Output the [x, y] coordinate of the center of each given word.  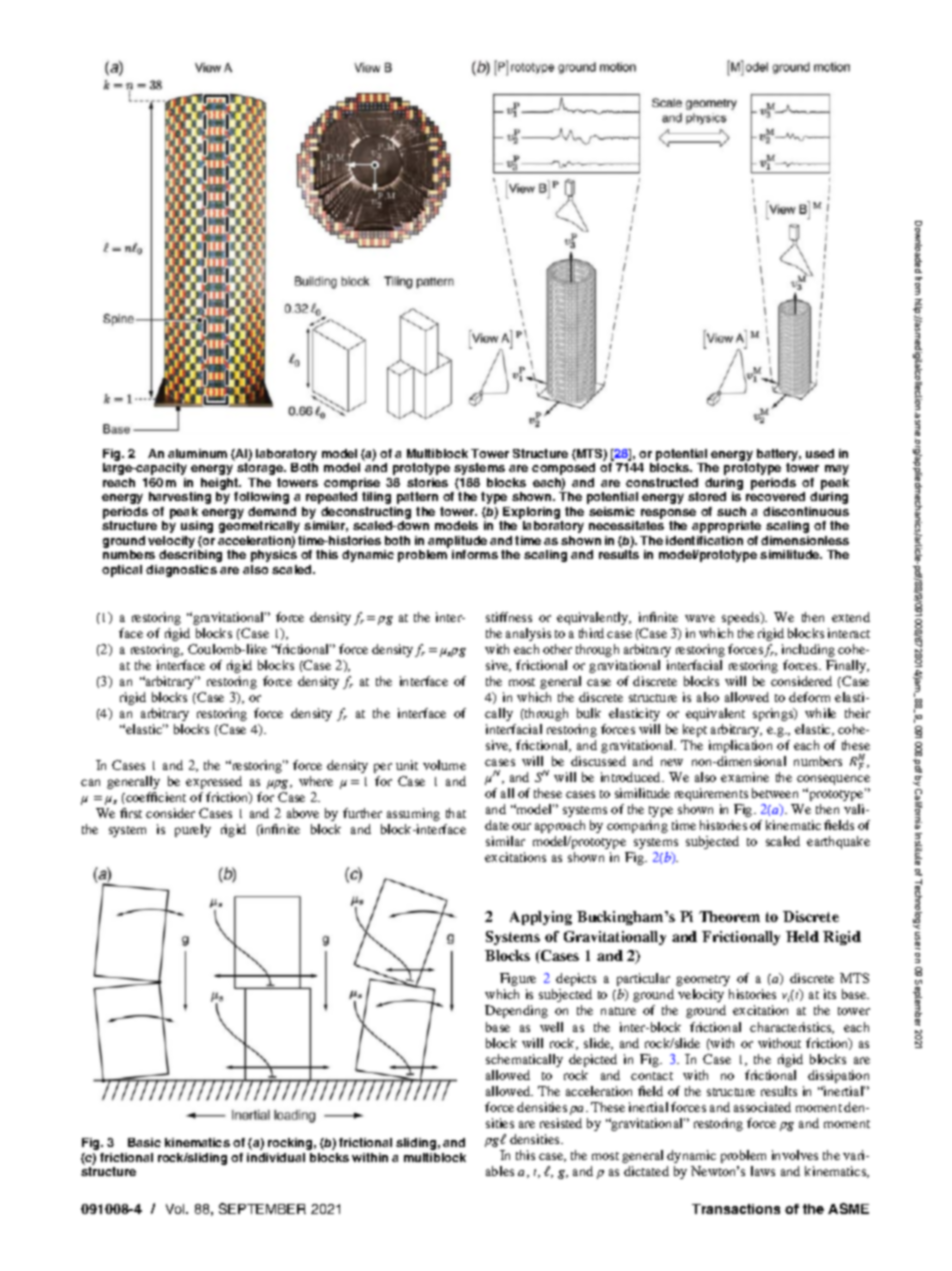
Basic [144, 1142]
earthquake [838, 842]
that [456, 813]
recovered [775, 496]
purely [193, 830]
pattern [417, 498]
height [221, 485]
